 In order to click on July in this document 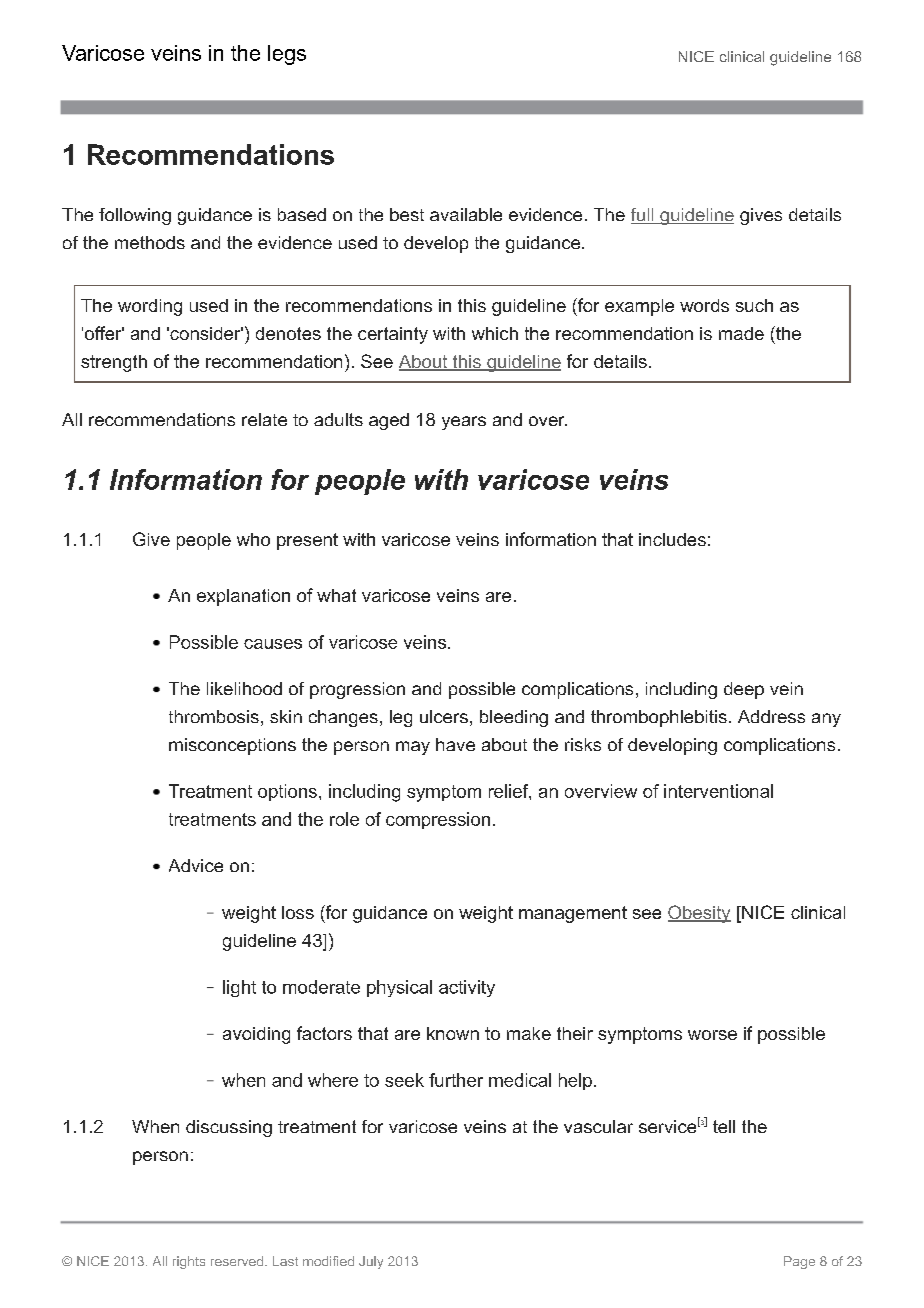, I will do `click(371, 1262)`.
